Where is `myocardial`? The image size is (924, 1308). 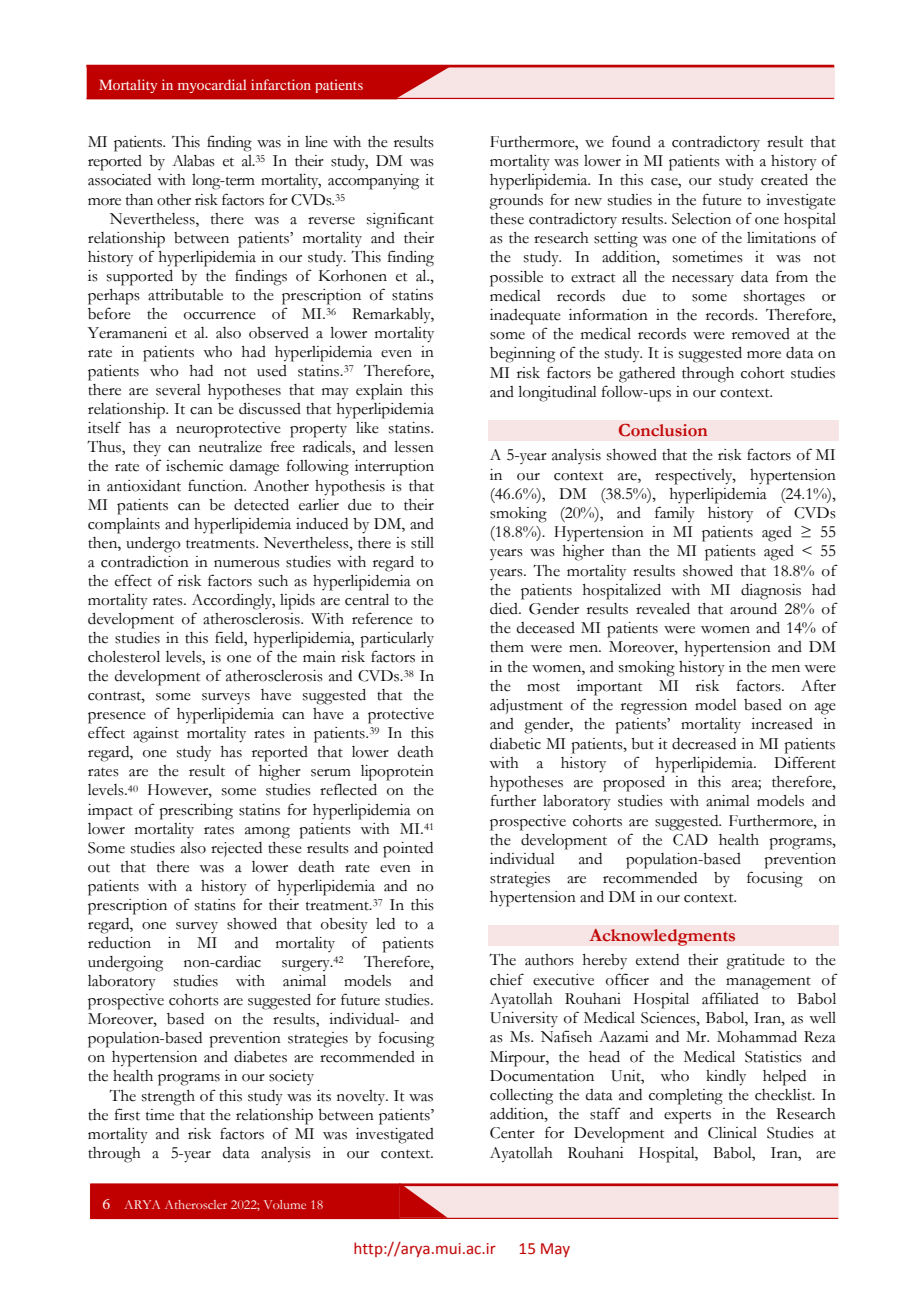 myocardial is located at coordinates (212, 86).
